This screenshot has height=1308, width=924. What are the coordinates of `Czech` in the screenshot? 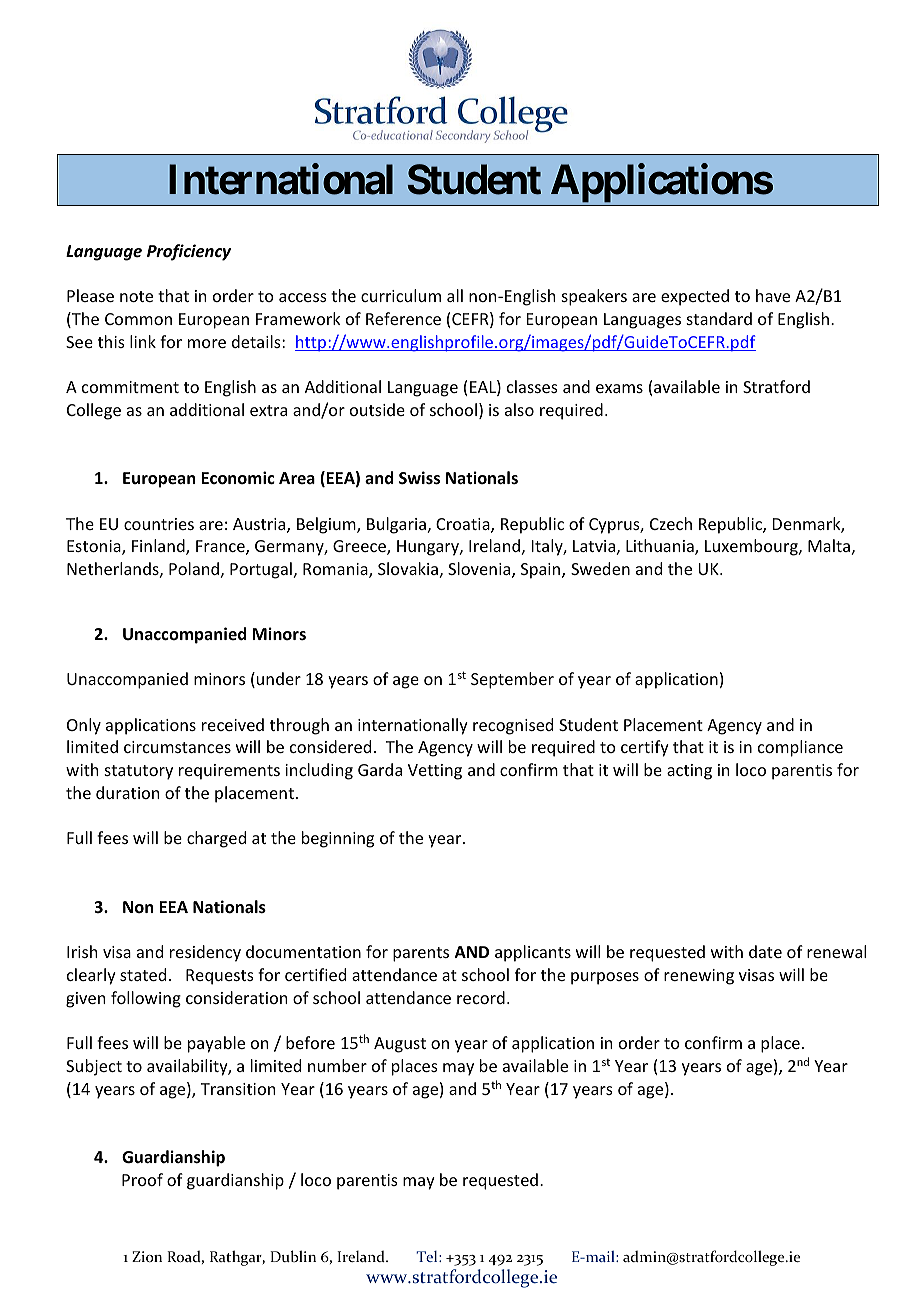 It's located at (671, 523).
